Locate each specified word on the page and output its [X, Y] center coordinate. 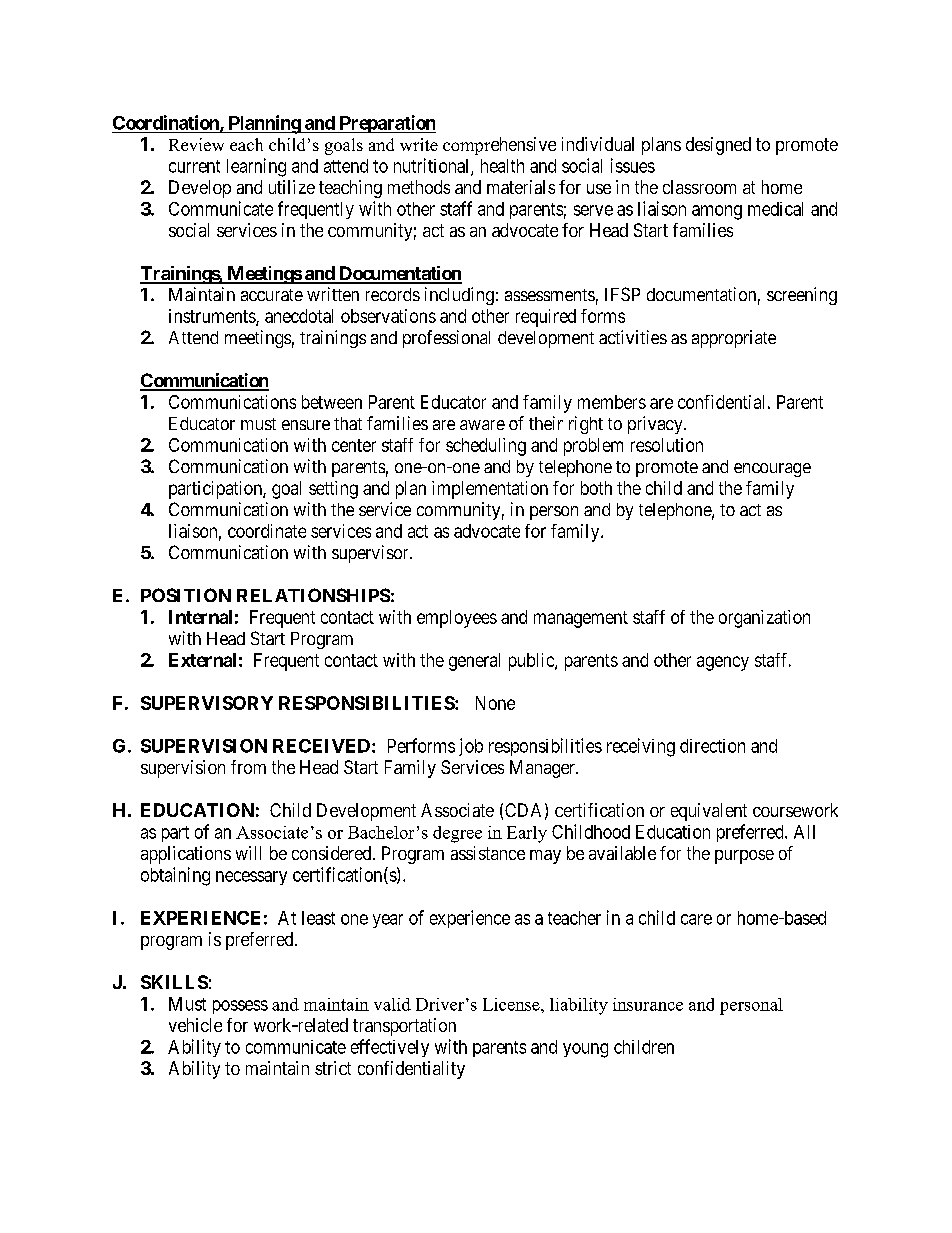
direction [712, 746]
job [471, 747]
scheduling [486, 447]
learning [256, 167]
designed [718, 146]
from [248, 767]
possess [240, 1007]
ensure [306, 425]
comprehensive [499, 146]
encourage [772, 470]
